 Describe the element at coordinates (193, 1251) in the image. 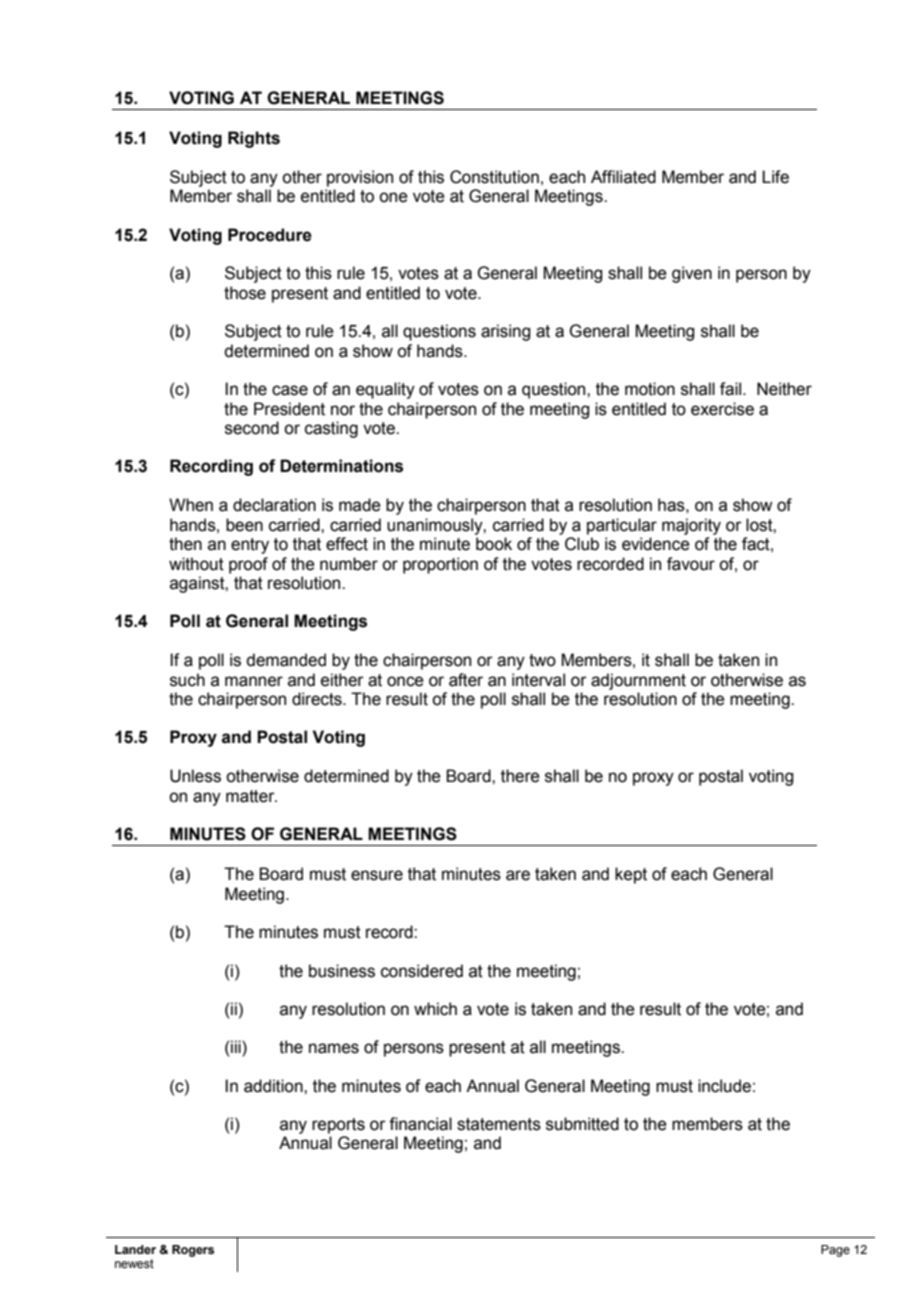

I see `Rogers` at that location.
